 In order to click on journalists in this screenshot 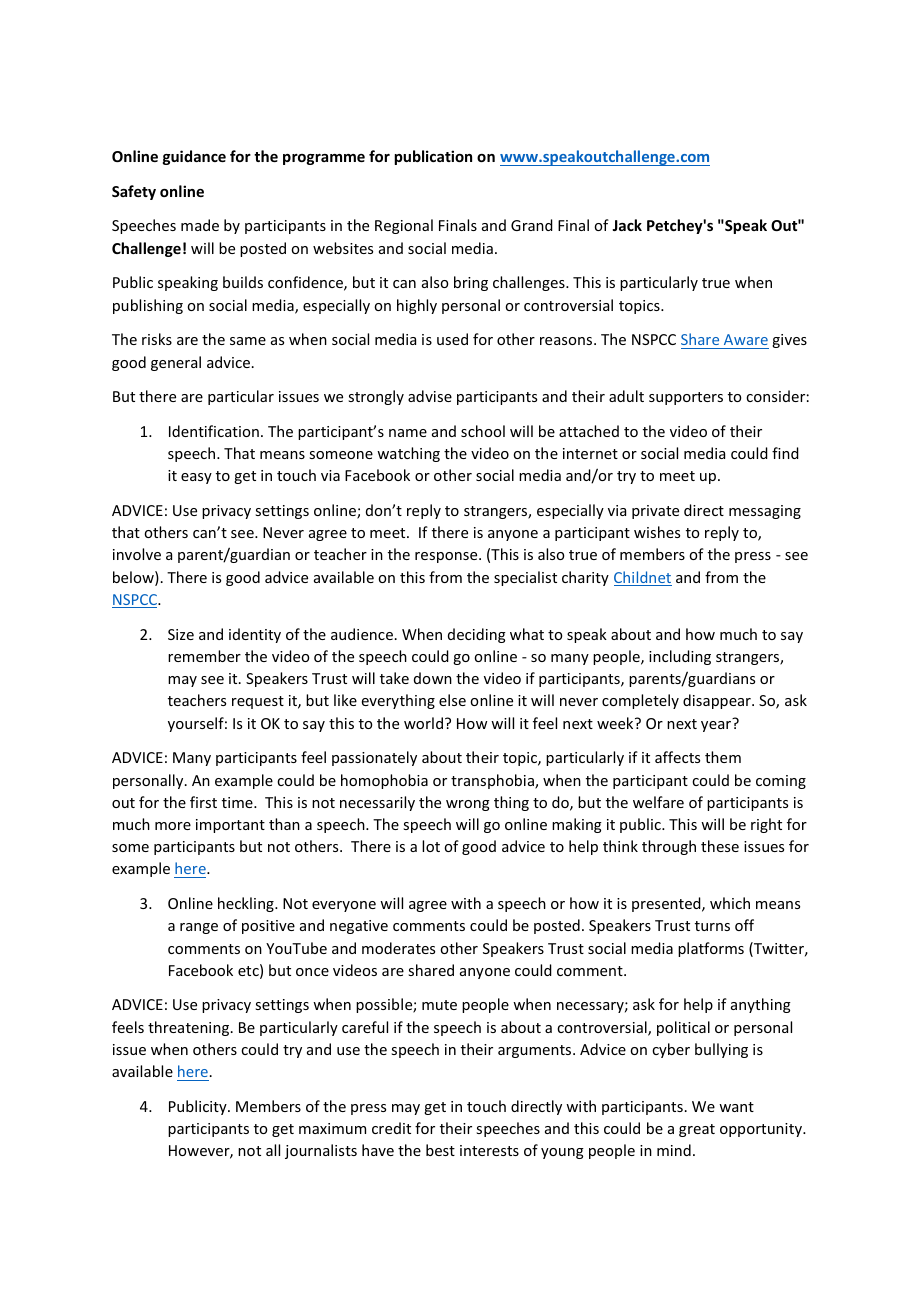, I will do `click(321, 1151)`.
